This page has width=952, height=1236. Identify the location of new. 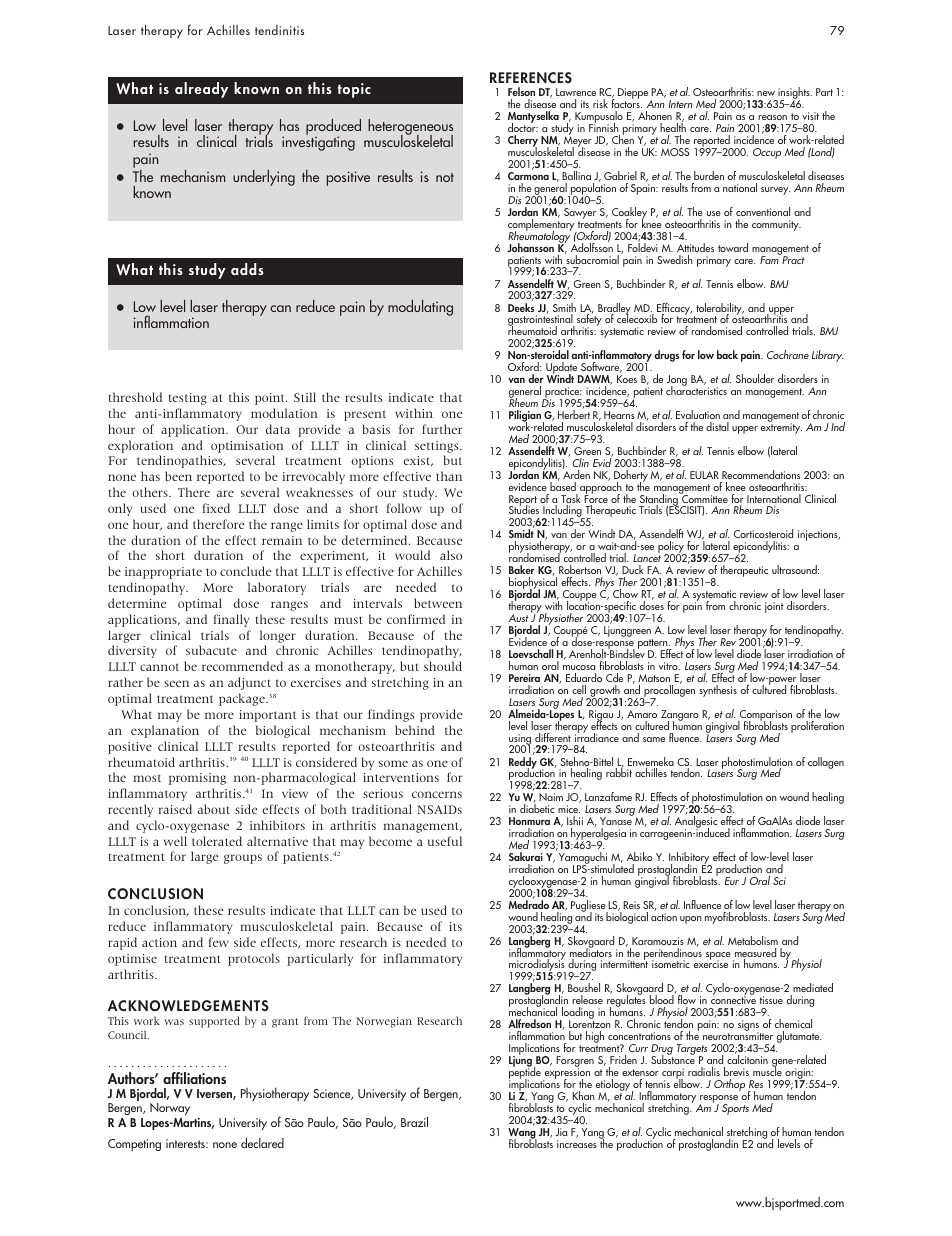
(766, 93).
